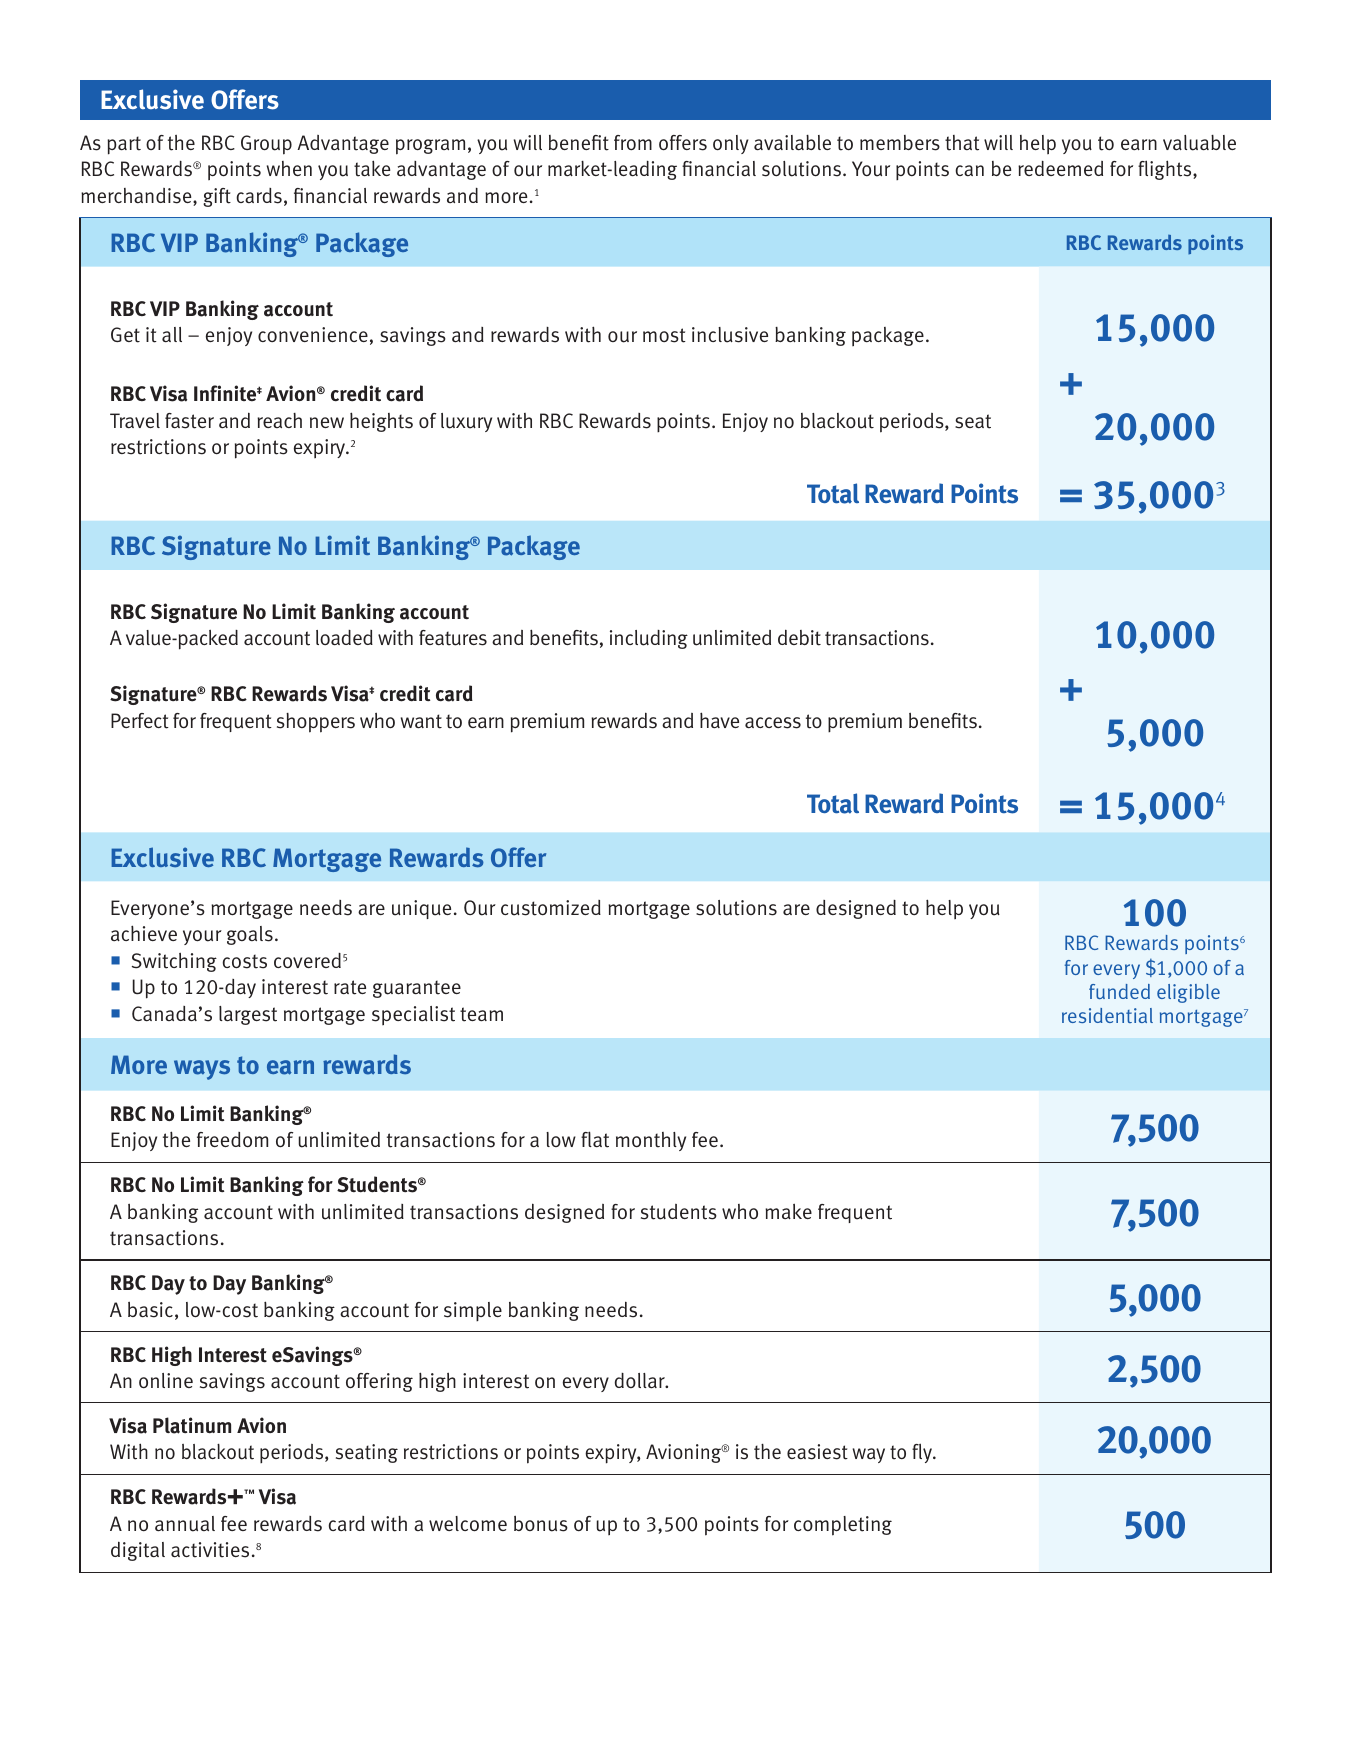 Image resolution: width=1351 pixels, height=1749 pixels. Describe the element at coordinates (217, 197) in the screenshot. I see `gift` at that location.
